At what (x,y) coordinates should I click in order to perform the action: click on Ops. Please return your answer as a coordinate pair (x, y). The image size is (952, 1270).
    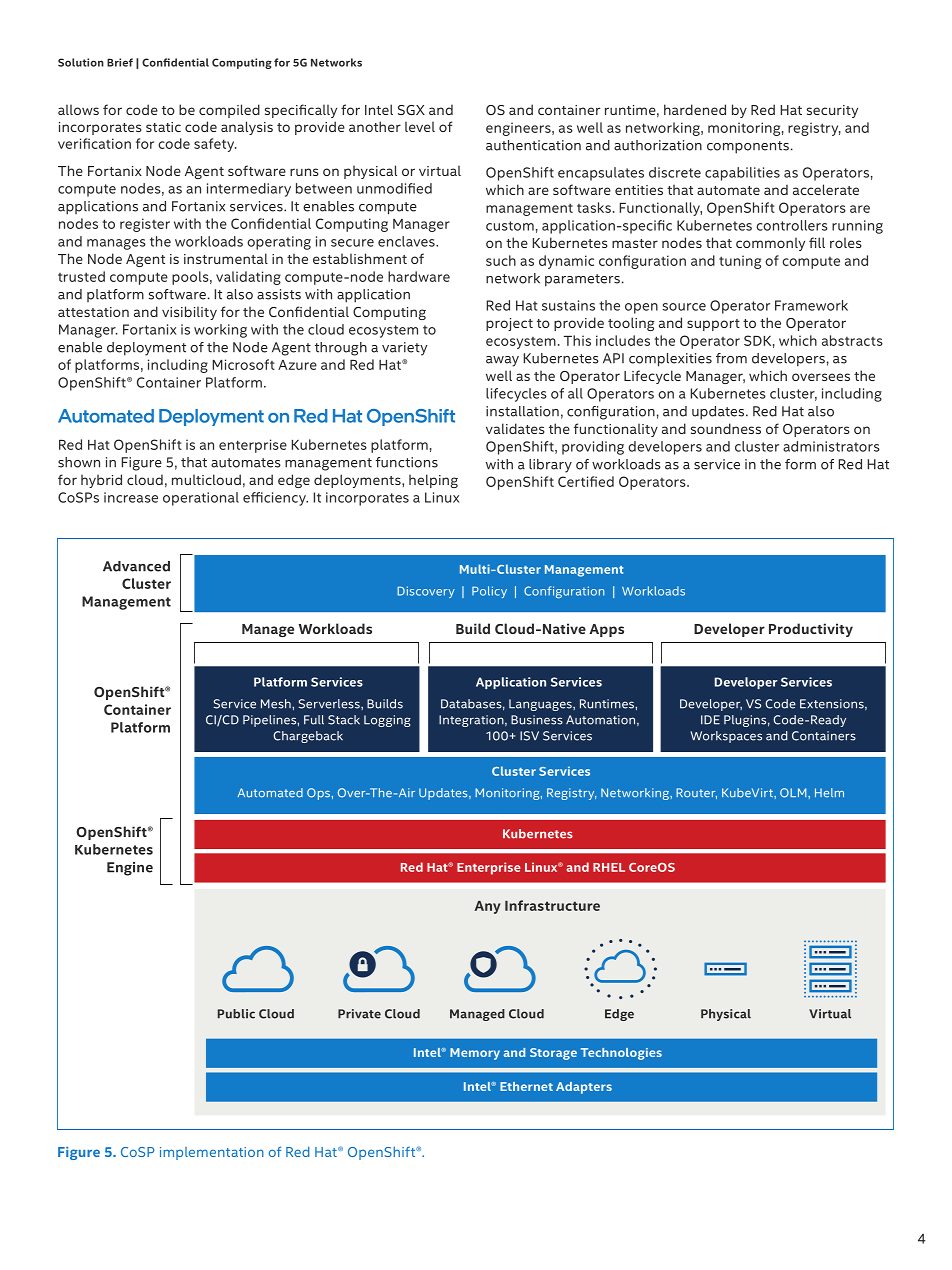
    Looking at the image, I should click on (318, 794).
